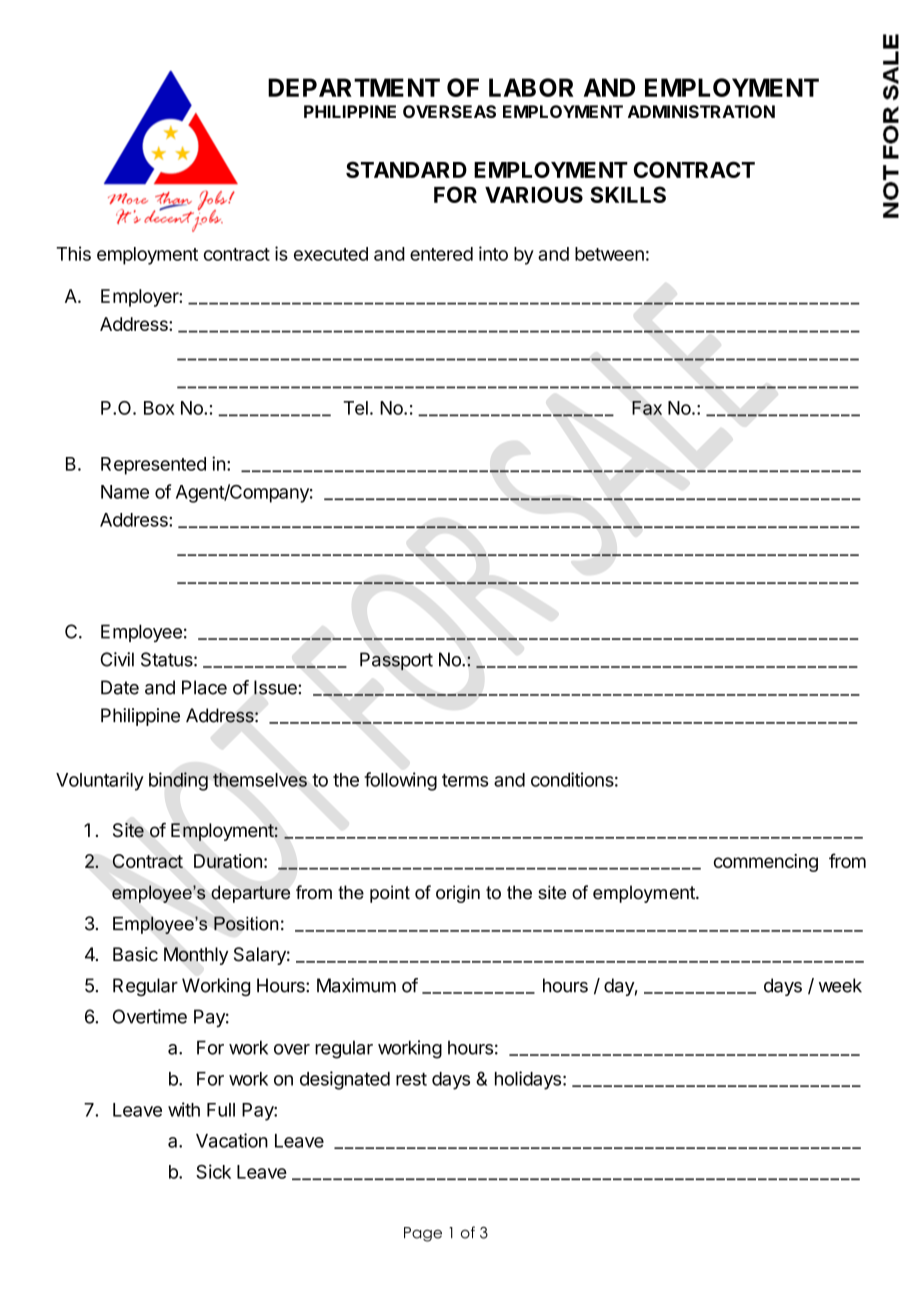 The image size is (924, 1307). What do you see at coordinates (701, 111) in the page?
I see `ADMINISTRATION` at bounding box center [701, 111].
